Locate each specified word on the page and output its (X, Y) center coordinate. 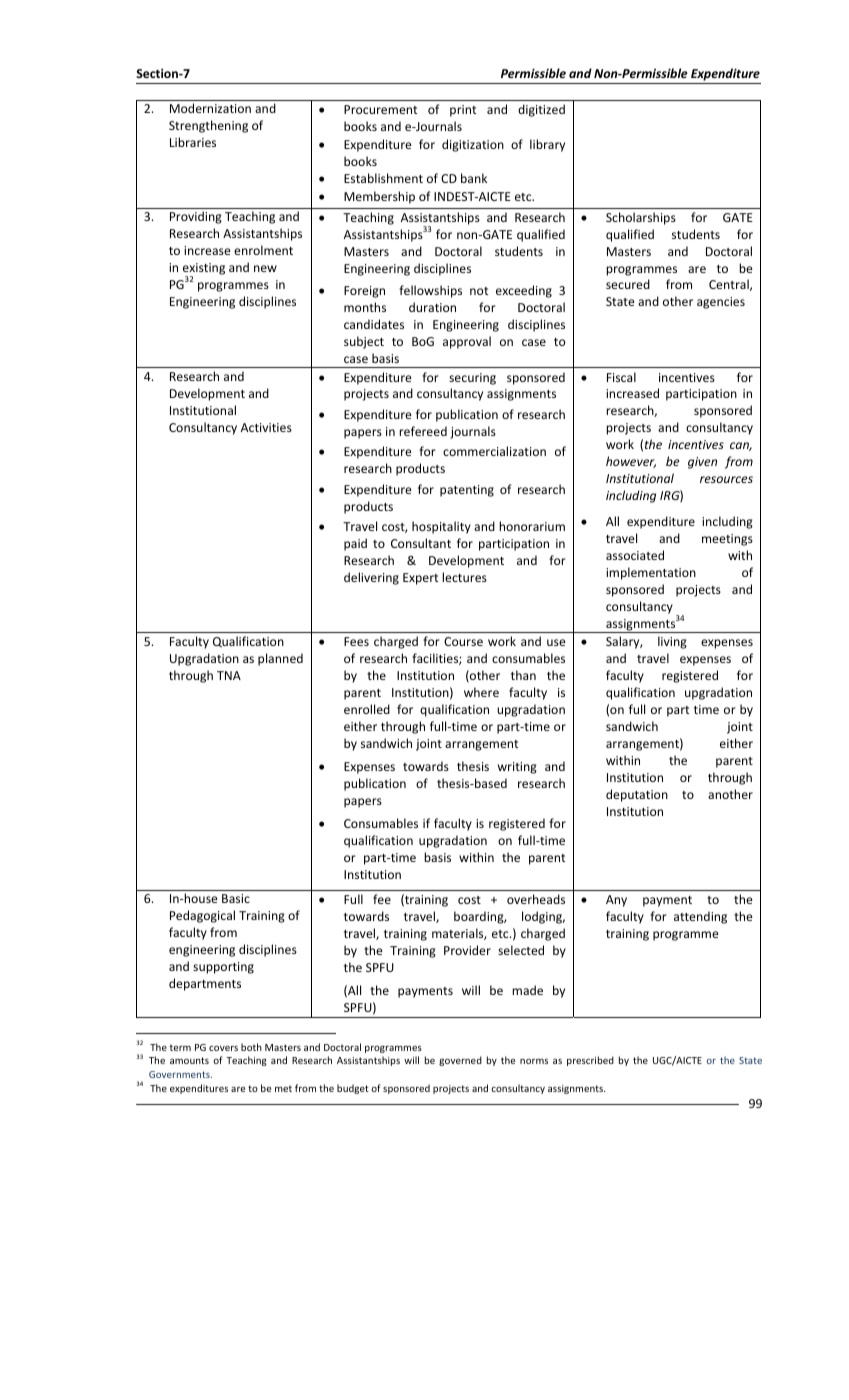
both (251, 1047)
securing (472, 379)
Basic (236, 898)
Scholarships (641, 218)
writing (517, 768)
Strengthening (208, 126)
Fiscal (621, 377)
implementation (651, 573)
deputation (637, 795)
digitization (473, 145)
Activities (266, 427)
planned (280, 659)
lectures (464, 577)
